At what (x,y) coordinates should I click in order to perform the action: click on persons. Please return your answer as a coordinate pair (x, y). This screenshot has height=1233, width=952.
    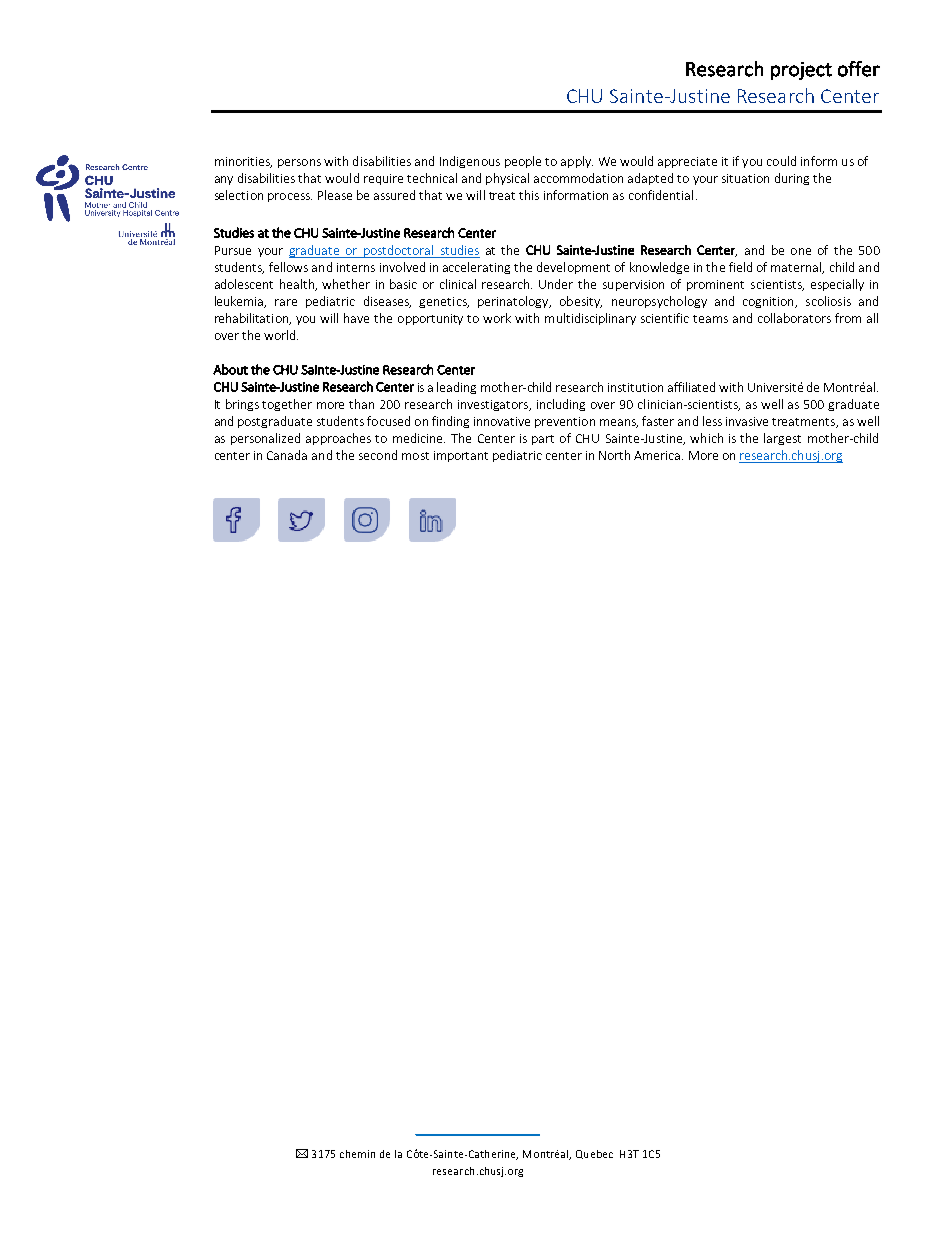
    Looking at the image, I should click on (299, 163).
